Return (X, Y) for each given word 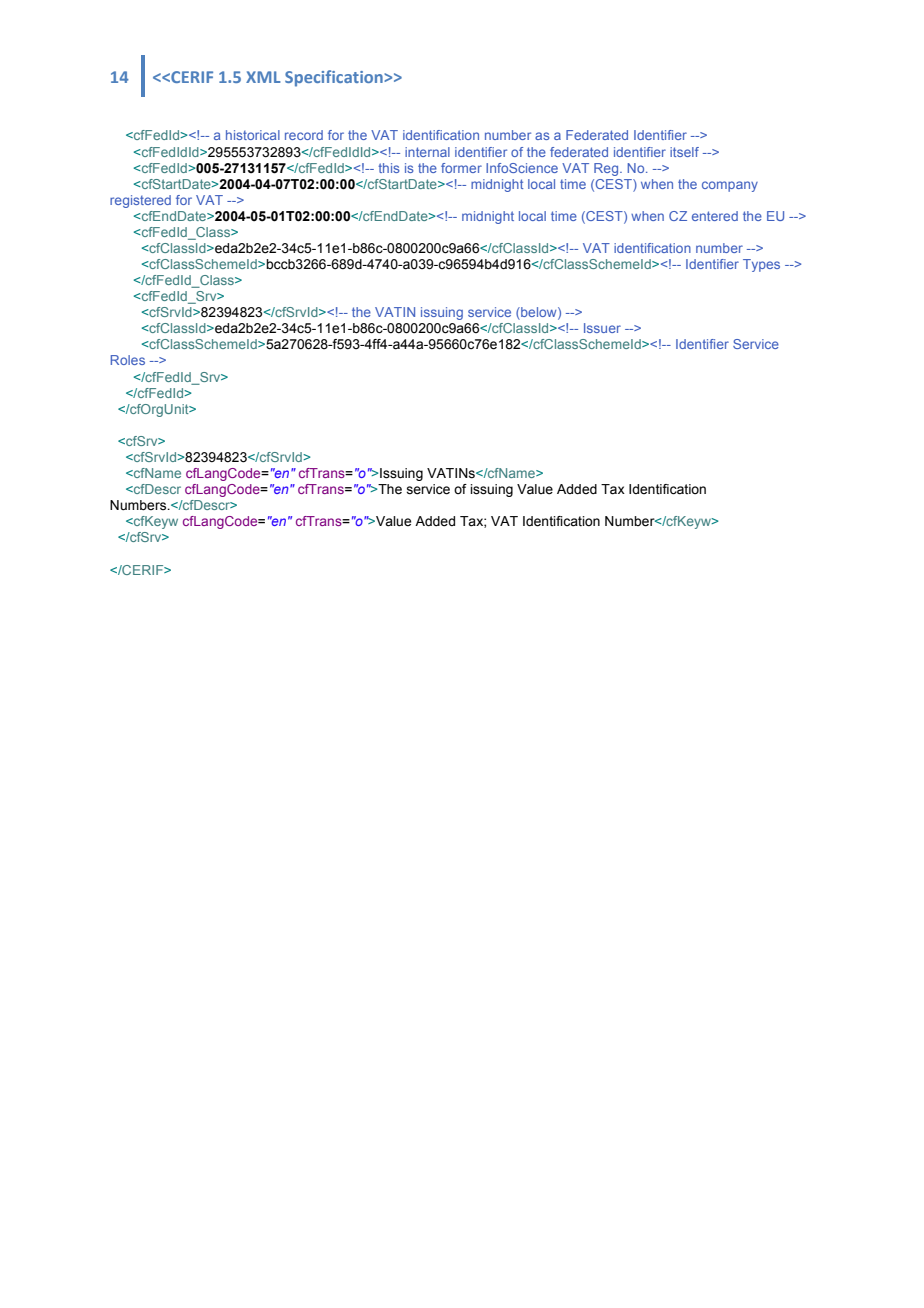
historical (253, 135)
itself (684, 152)
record (304, 135)
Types (761, 265)
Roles (128, 360)
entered (715, 216)
